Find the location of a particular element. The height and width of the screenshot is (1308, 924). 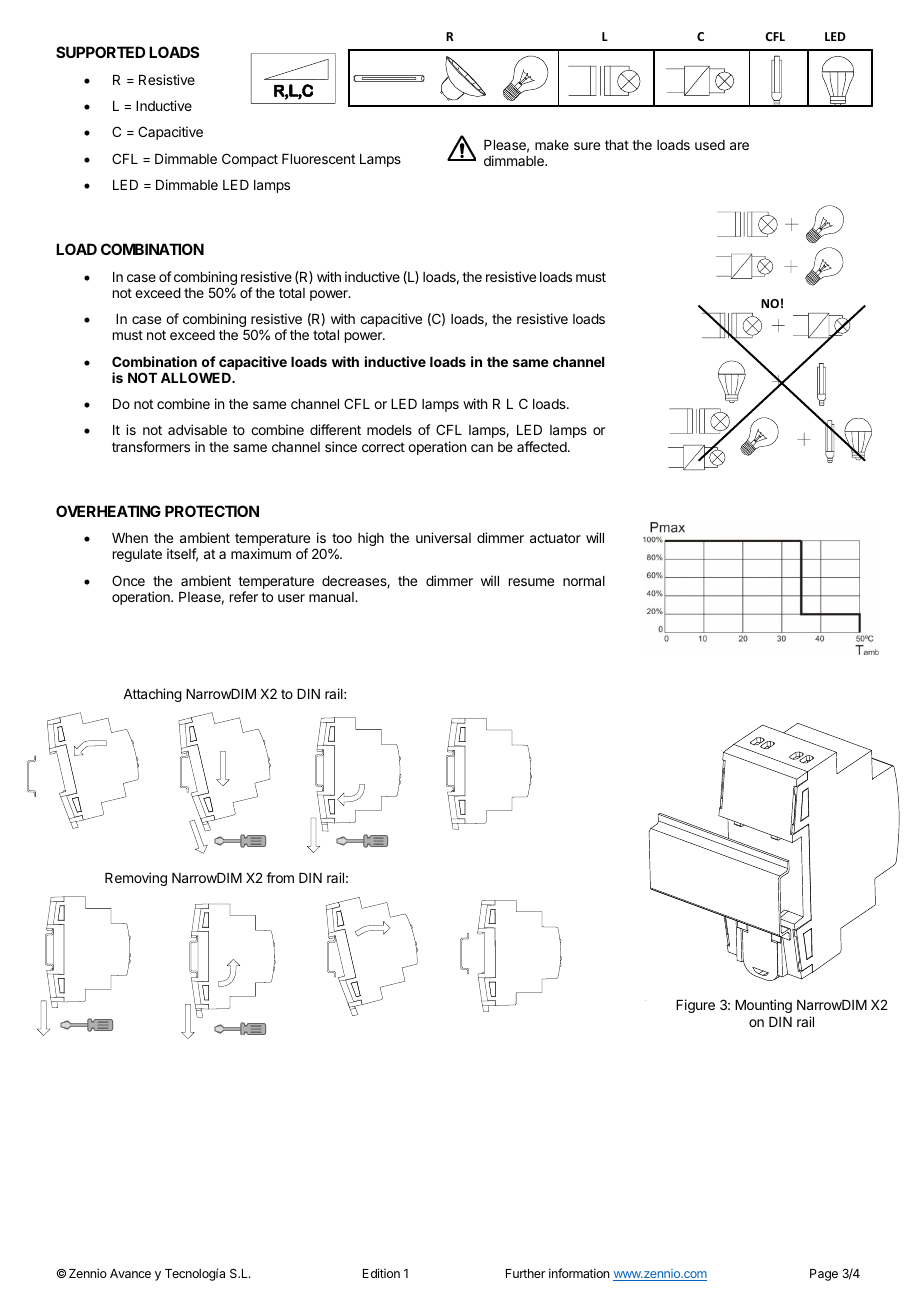

affected is located at coordinates (543, 446).
